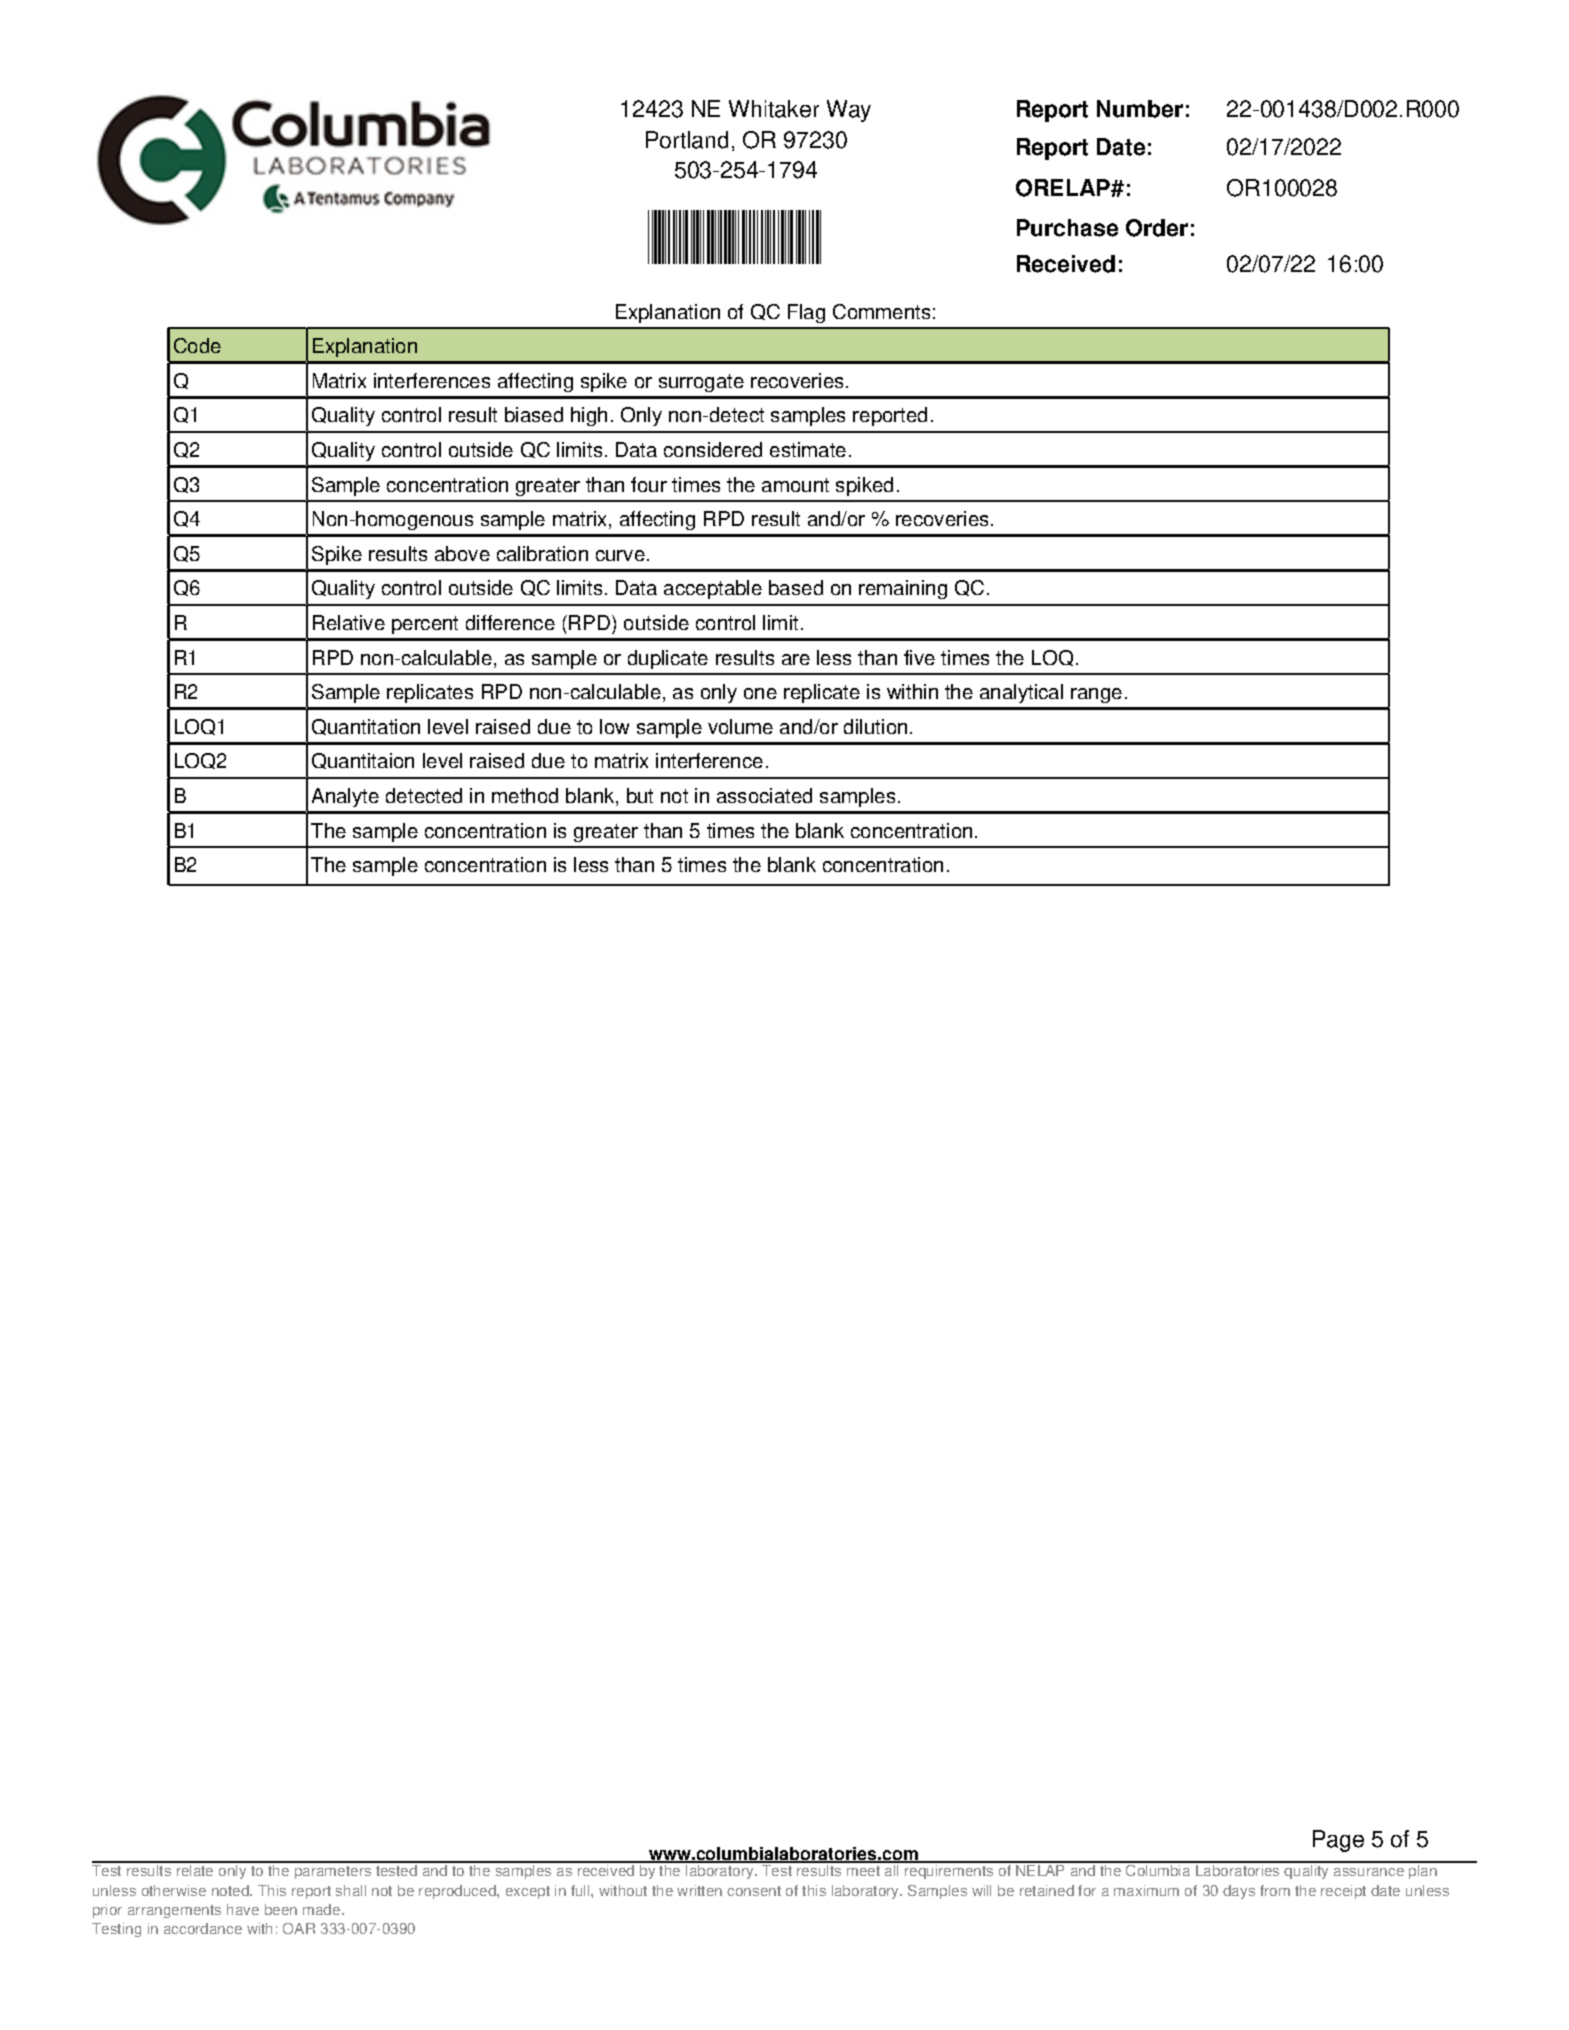 The height and width of the image is (2030, 1569). I want to click on consent, so click(754, 1891).
